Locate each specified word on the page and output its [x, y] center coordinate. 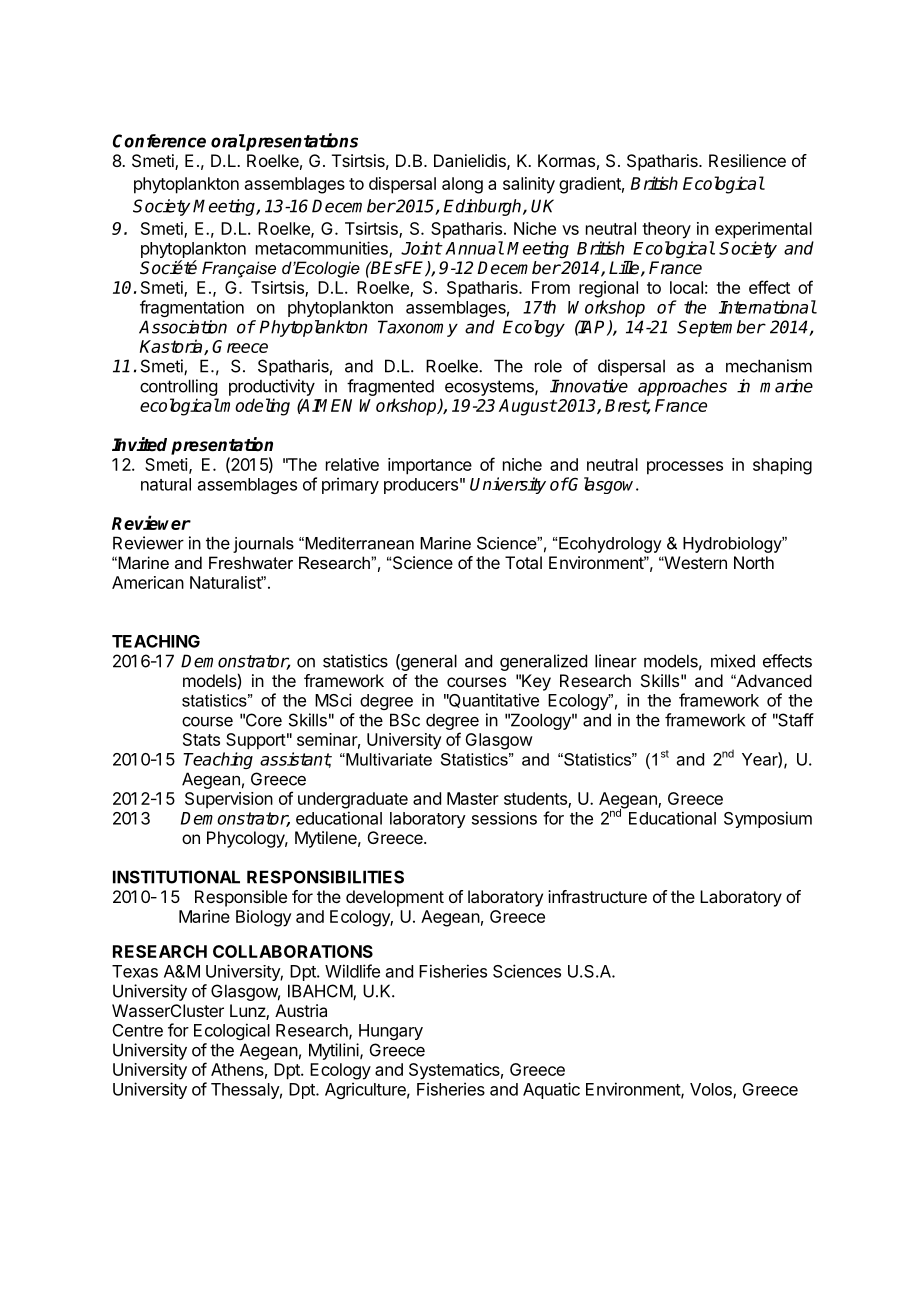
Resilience [747, 160]
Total [523, 562]
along [462, 185]
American [148, 582]
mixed [733, 661]
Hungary [391, 1032]
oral [228, 141]
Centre [138, 1030]
